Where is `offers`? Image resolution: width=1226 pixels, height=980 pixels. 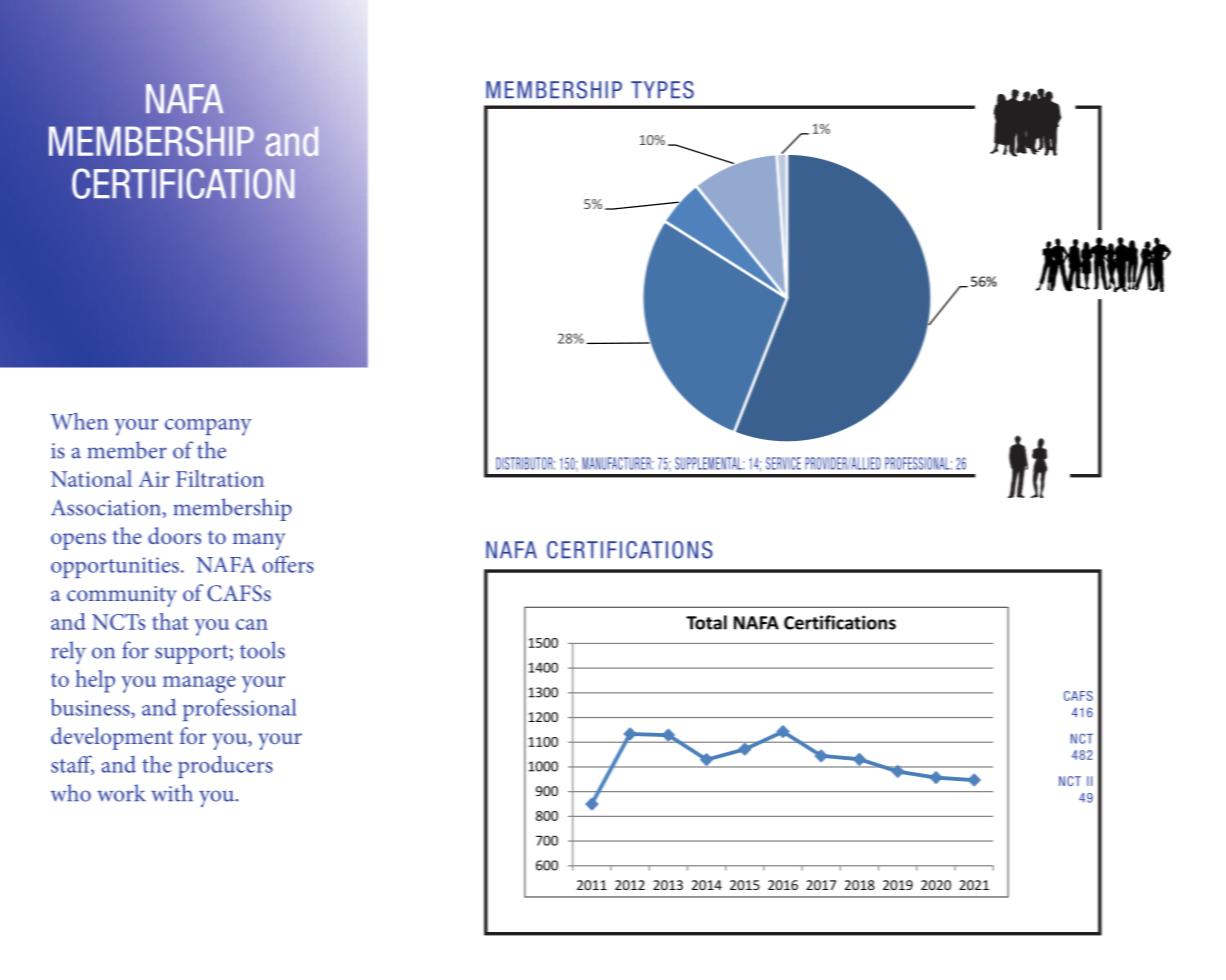
offers is located at coordinates (288, 564).
